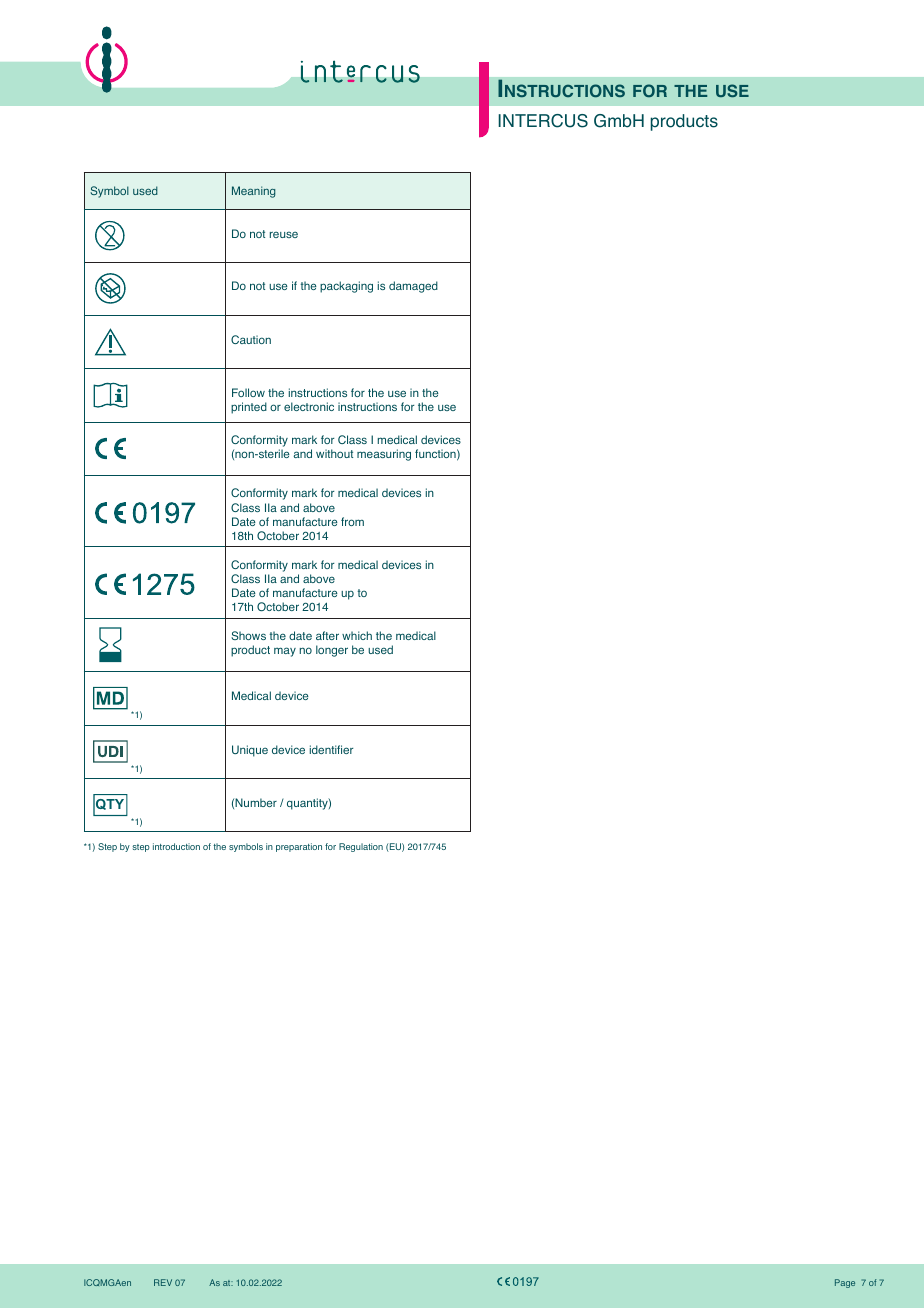 The width and height of the screenshot is (924, 1308). What do you see at coordinates (331, 749) in the screenshot?
I see `identifier` at bounding box center [331, 749].
